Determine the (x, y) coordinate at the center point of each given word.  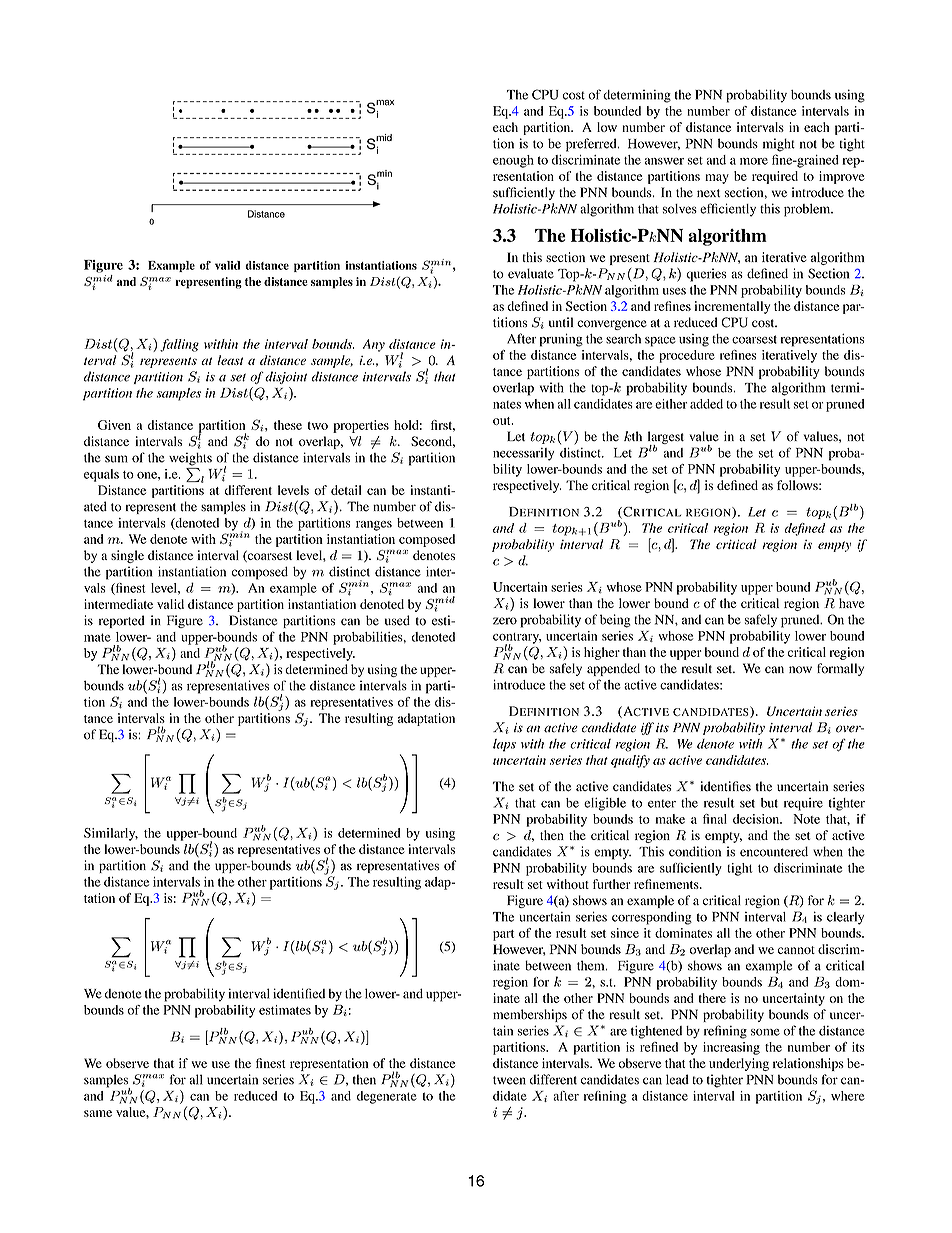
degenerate (387, 1097)
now (800, 670)
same (98, 1113)
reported (122, 621)
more (754, 161)
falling (179, 345)
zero (505, 621)
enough (513, 161)
